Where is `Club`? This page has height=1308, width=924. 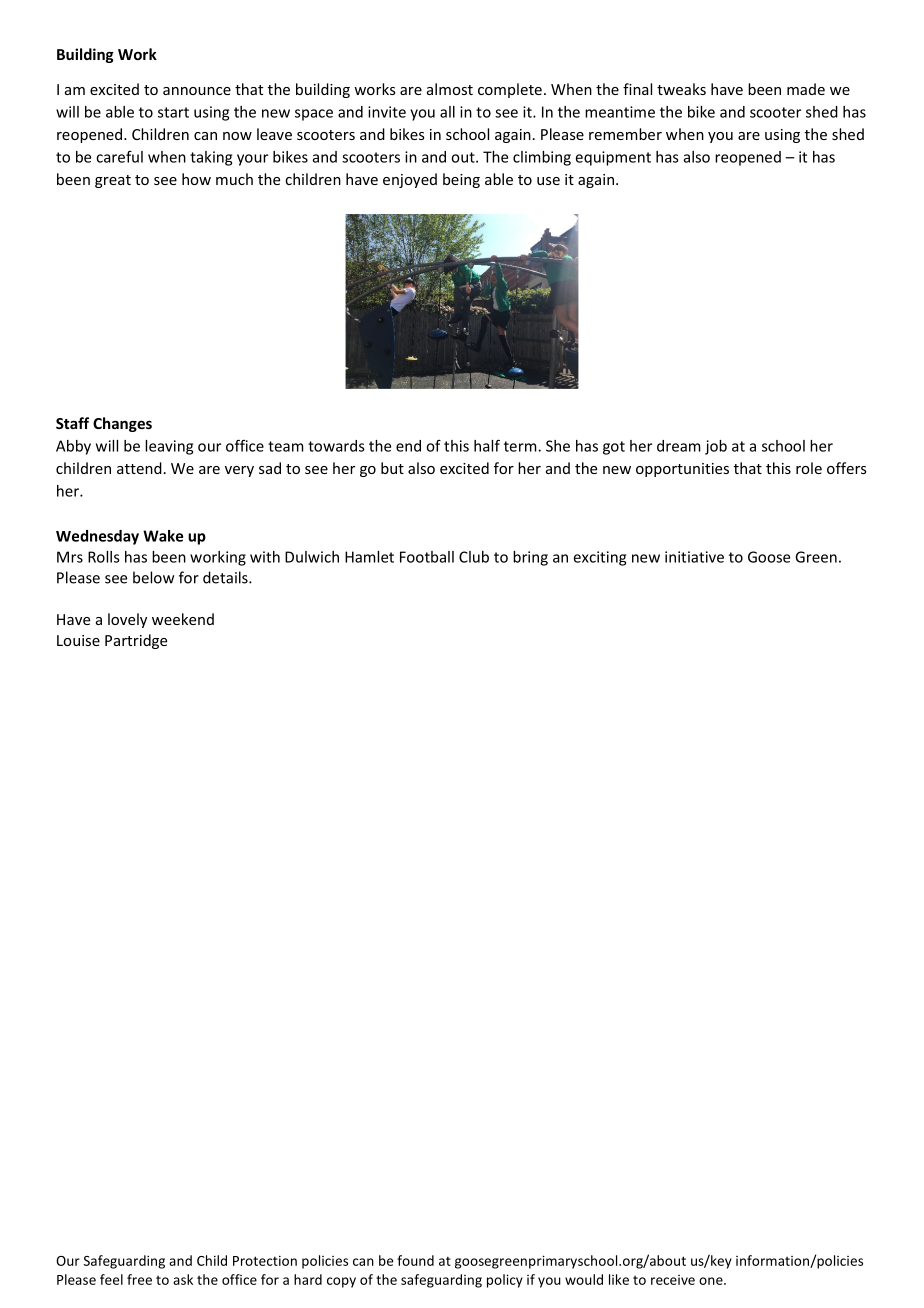
Club is located at coordinates (474, 557).
